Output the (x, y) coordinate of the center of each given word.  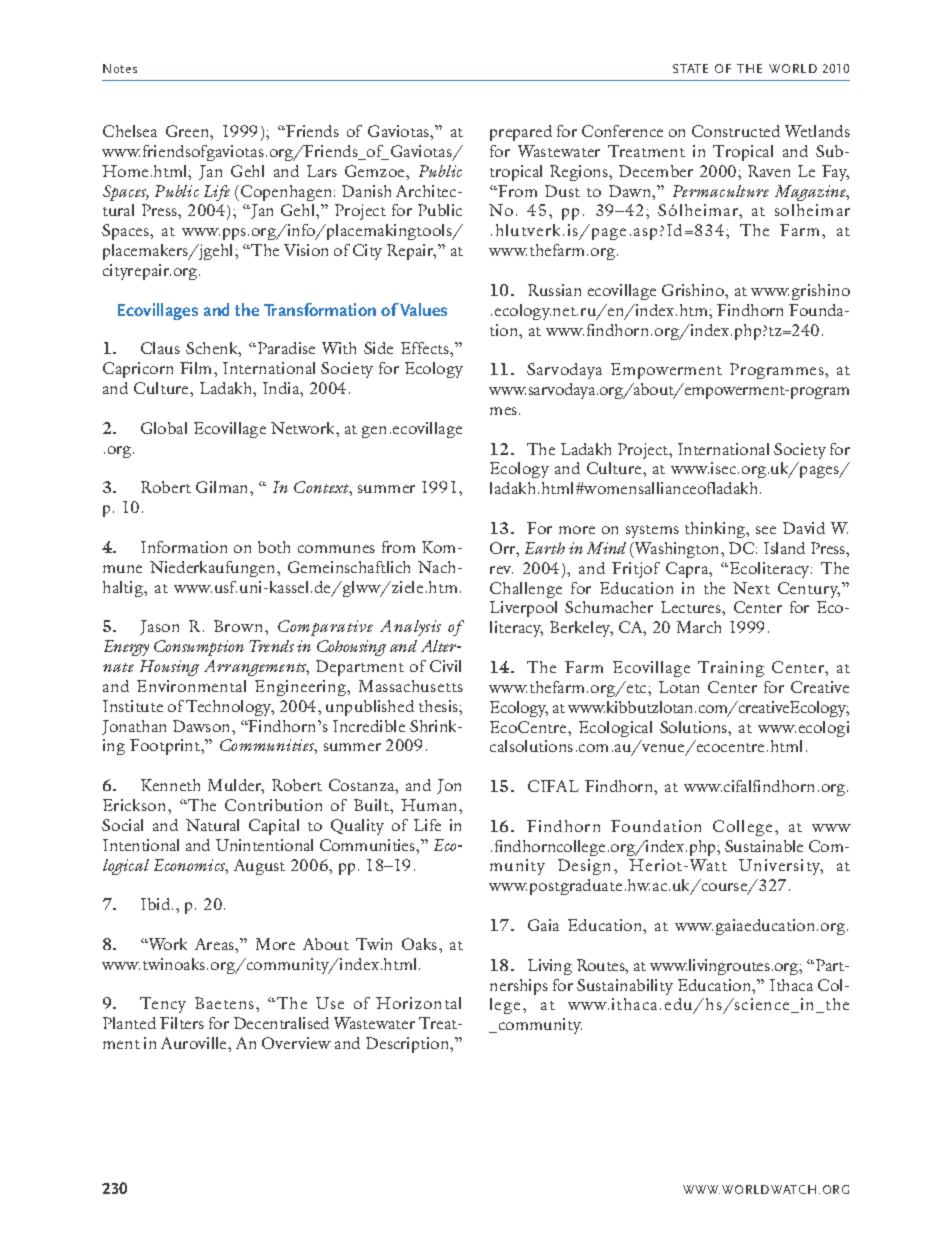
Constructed (736, 131)
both (274, 547)
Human (430, 805)
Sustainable (764, 846)
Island (784, 548)
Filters (182, 1023)
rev (501, 570)
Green (188, 131)
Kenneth (170, 785)
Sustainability (625, 987)
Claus (160, 348)
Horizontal (418, 1003)
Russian (554, 290)
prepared (521, 133)
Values (423, 309)
